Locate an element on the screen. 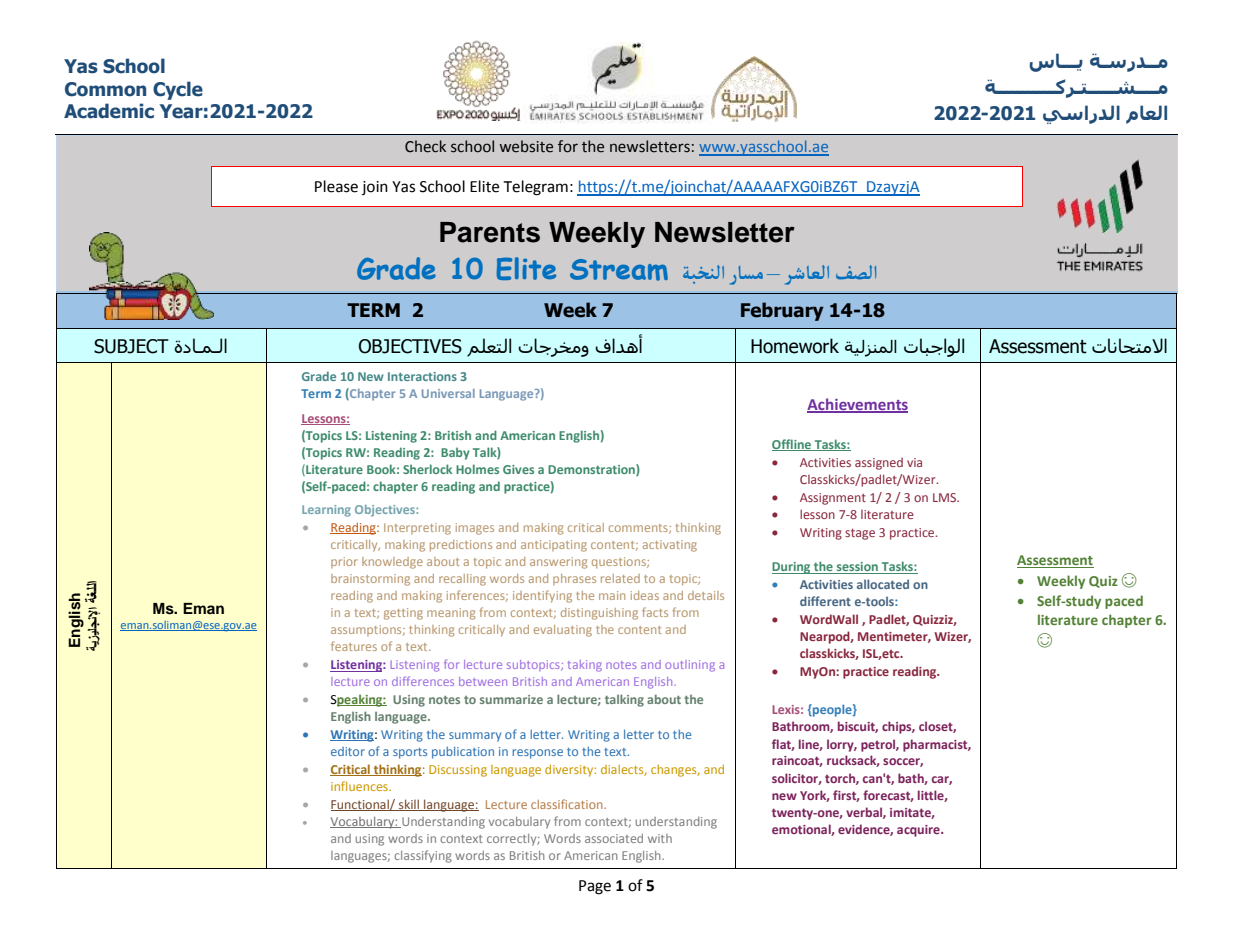 The height and width of the screenshot is (952, 1233). Universal is located at coordinates (448, 393).
